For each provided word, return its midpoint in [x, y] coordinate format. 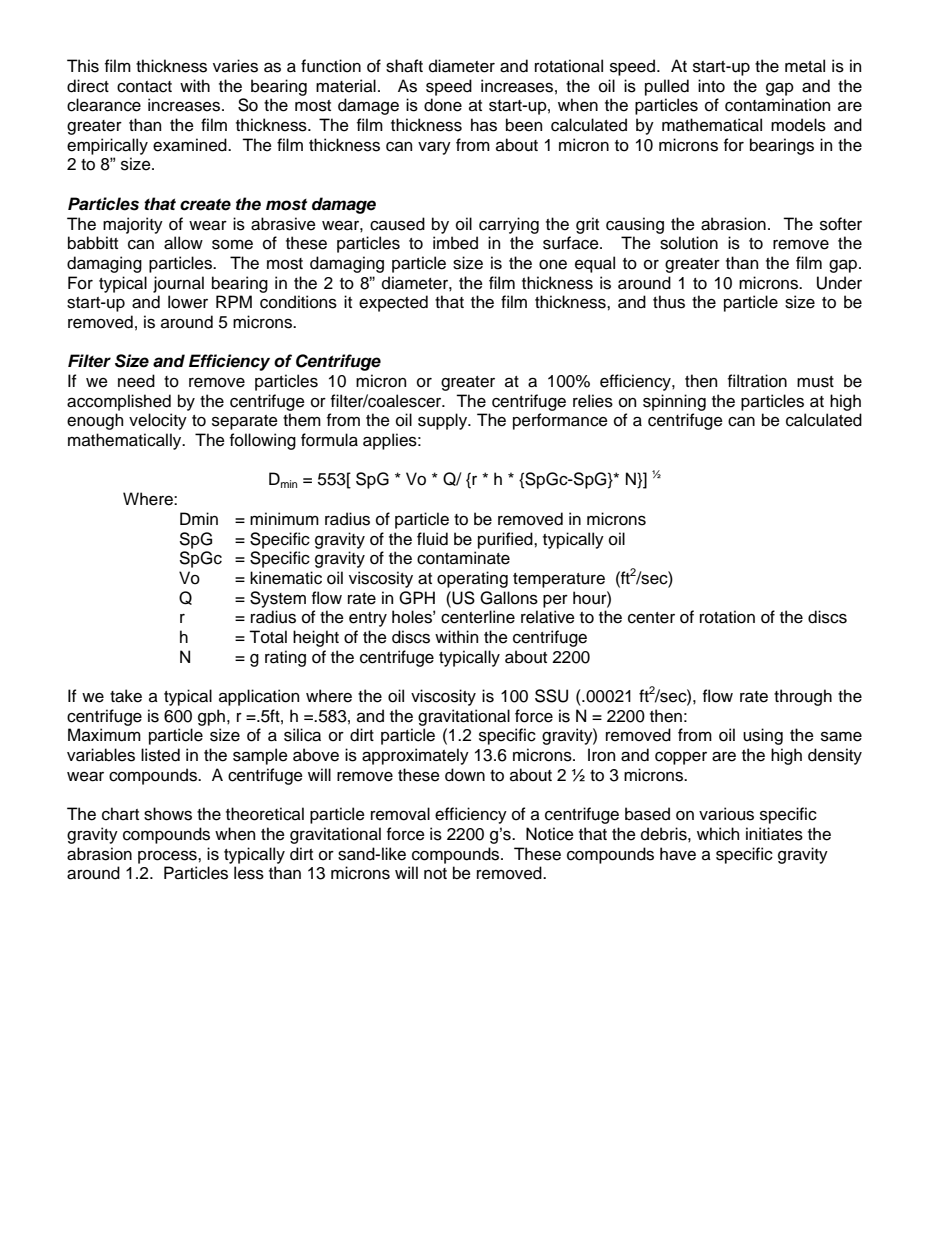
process [168, 857]
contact [144, 87]
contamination [777, 105]
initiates [774, 834]
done [443, 105]
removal [400, 814]
